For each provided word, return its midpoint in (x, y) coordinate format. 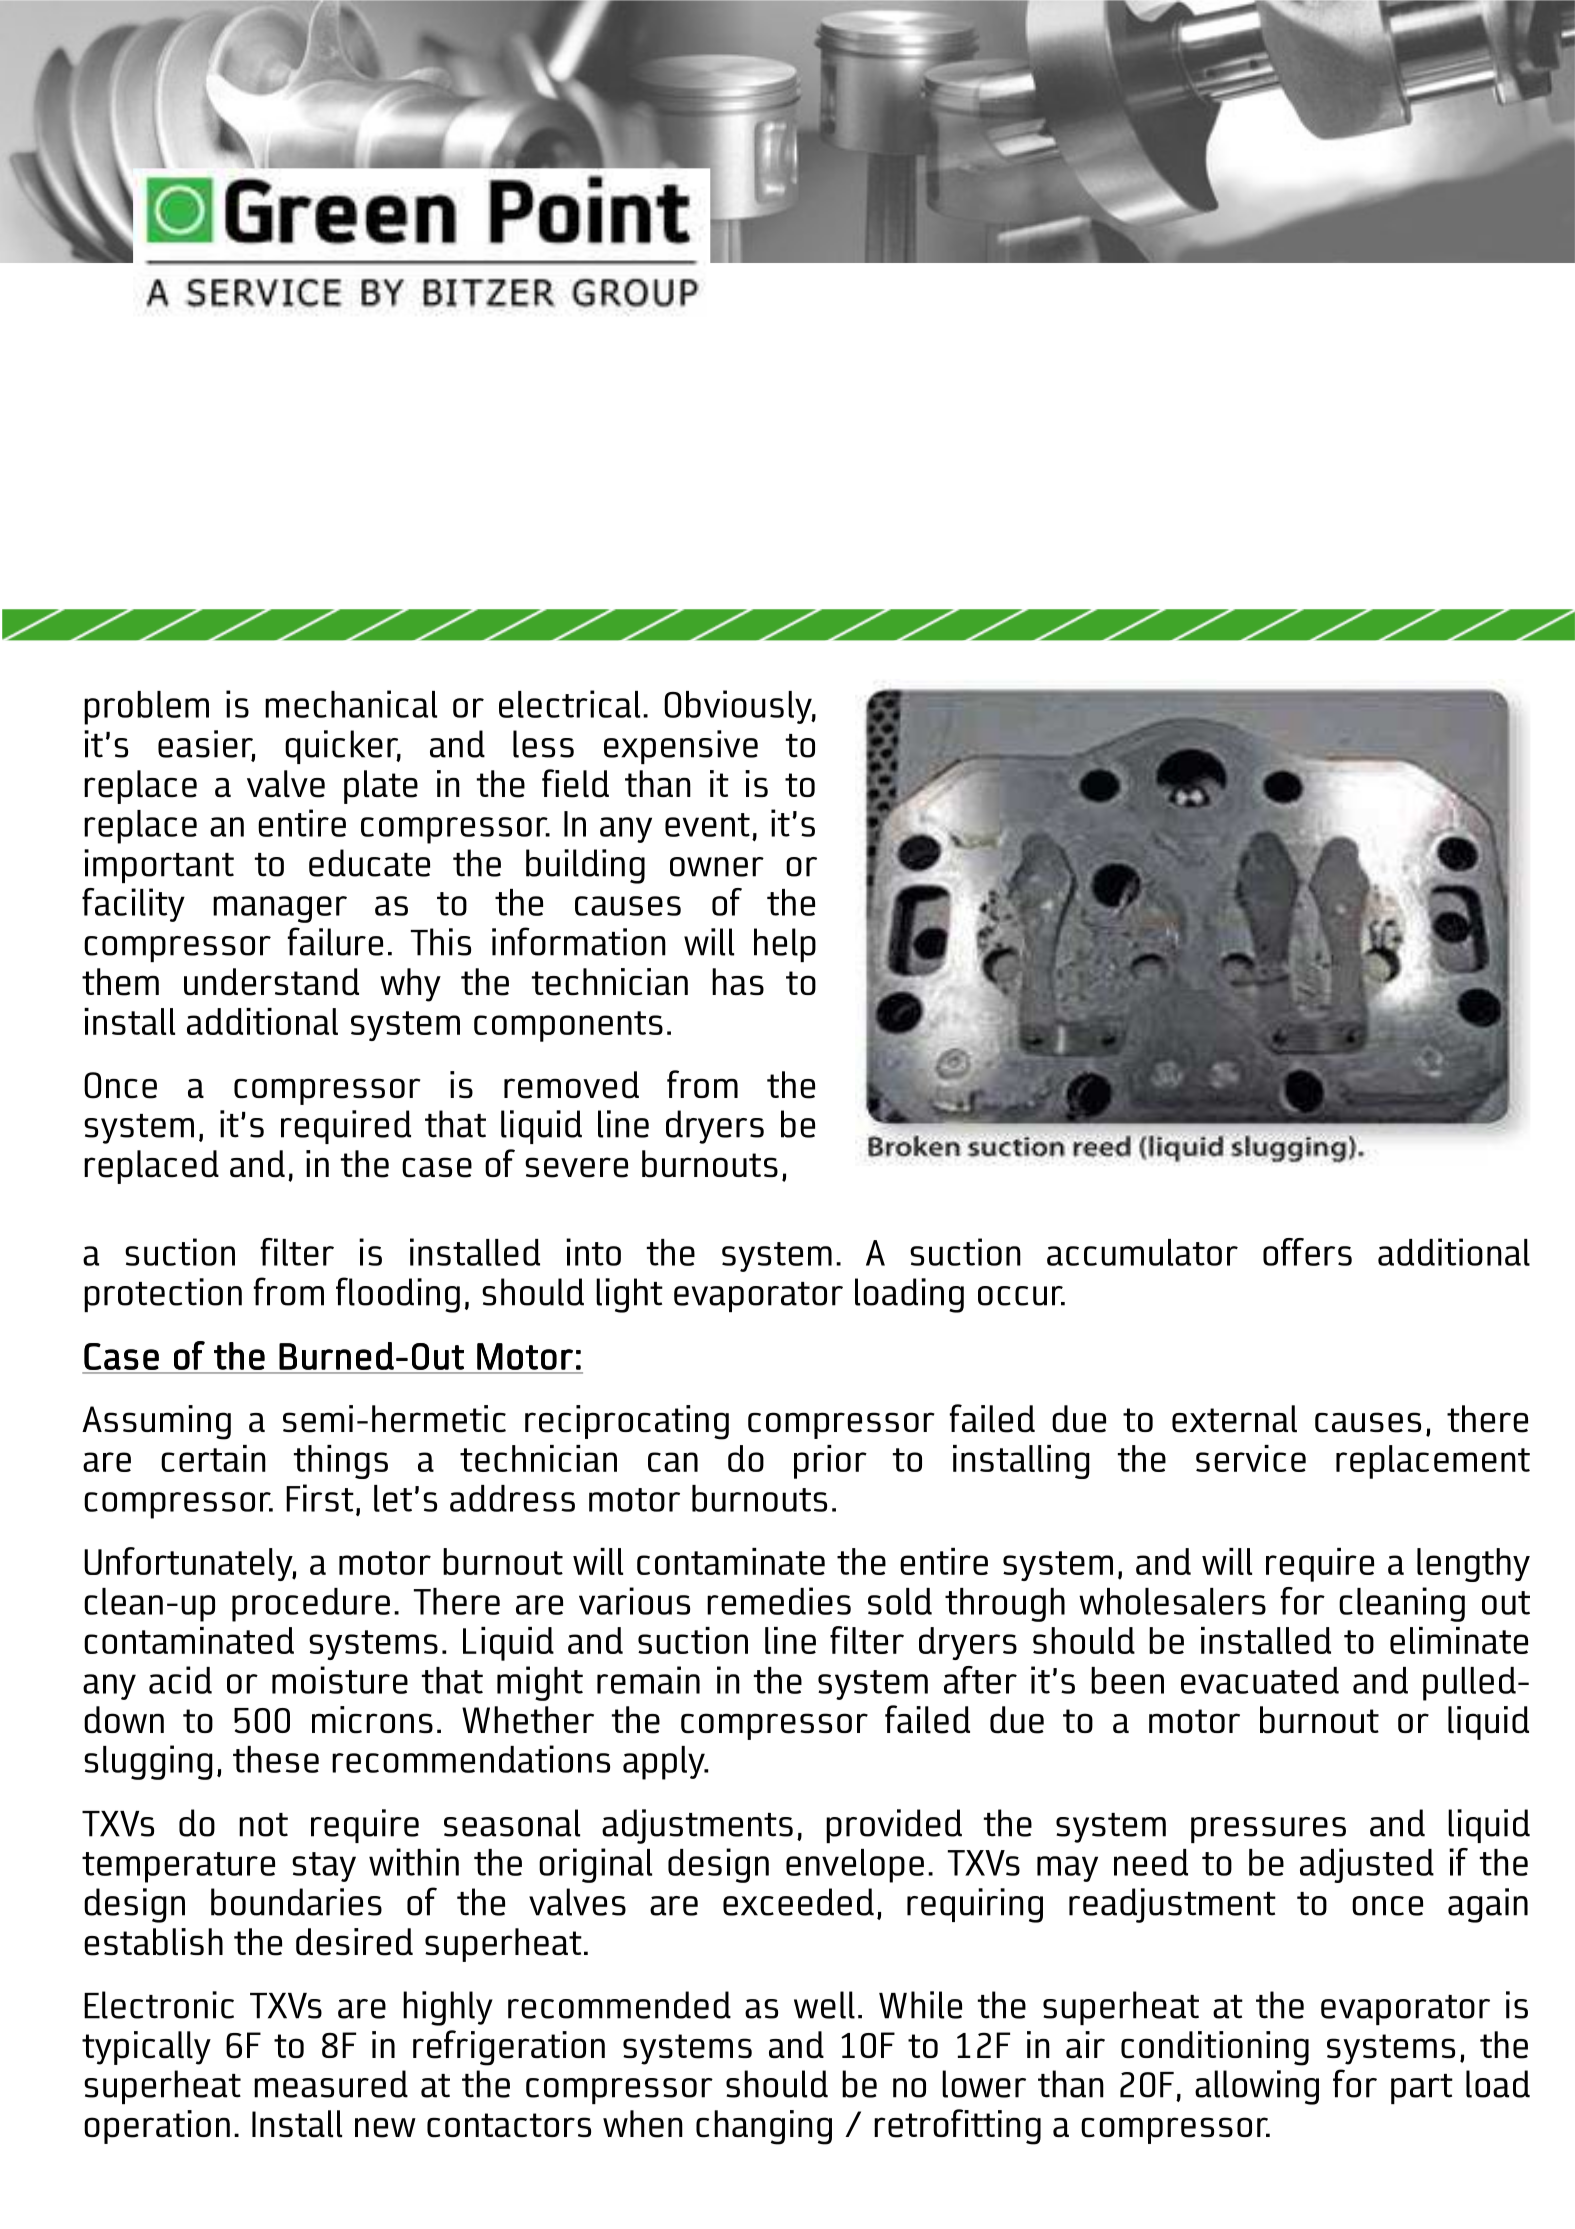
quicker (343, 747)
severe (576, 1167)
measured (331, 2084)
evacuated (1260, 1680)
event (707, 825)
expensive (681, 747)
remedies (779, 1601)
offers (1307, 1252)
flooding (398, 1295)
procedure (311, 1605)
